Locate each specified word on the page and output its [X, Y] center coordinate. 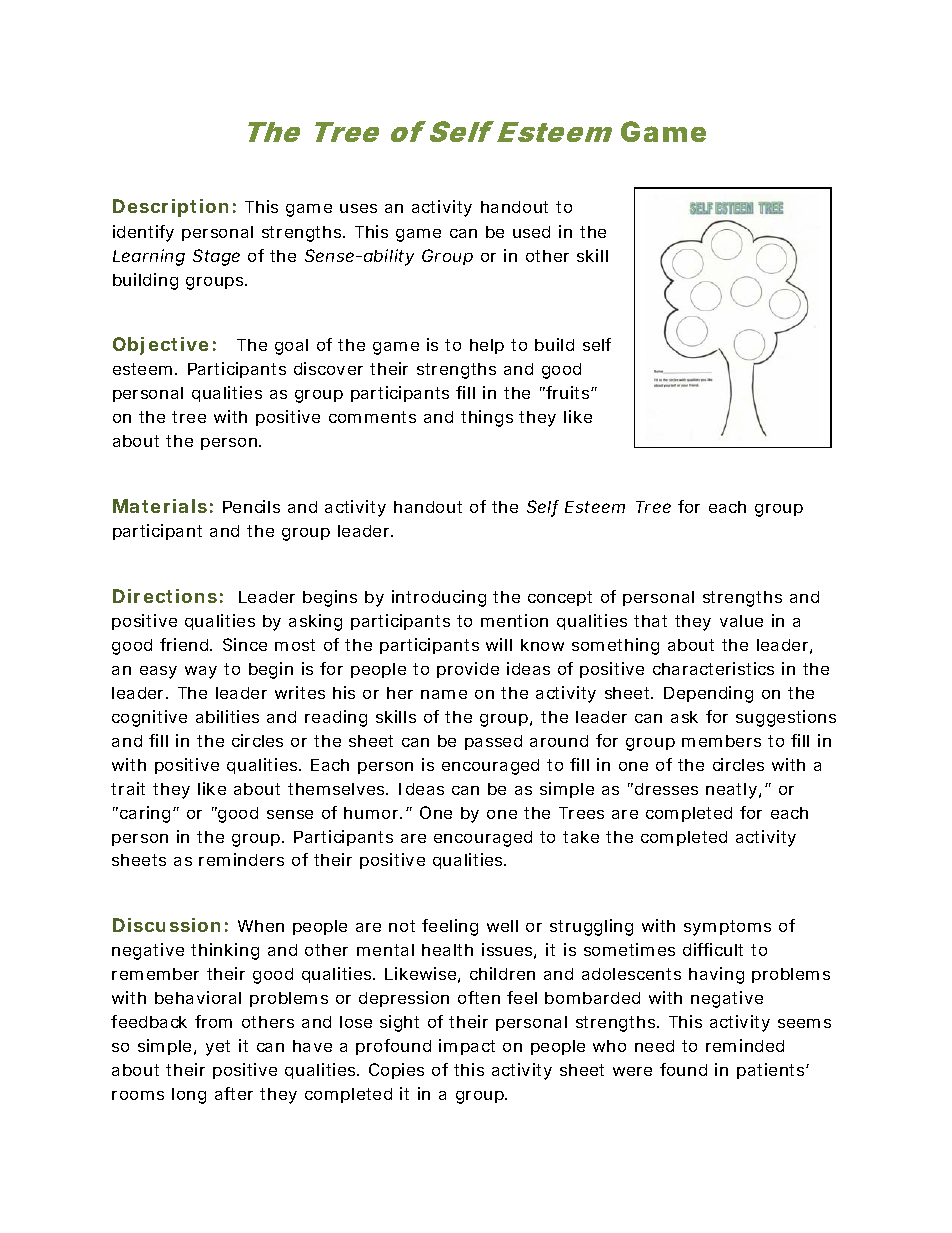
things [487, 418]
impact [467, 1047]
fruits [568, 392]
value [741, 621]
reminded [745, 1045]
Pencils [251, 506]
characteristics [713, 668]
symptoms [727, 928]
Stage [216, 257]
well [502, 926]
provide [468, 670]
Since [245, 644]
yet [218, 1048]
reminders [241, 859]
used [531, 232]
